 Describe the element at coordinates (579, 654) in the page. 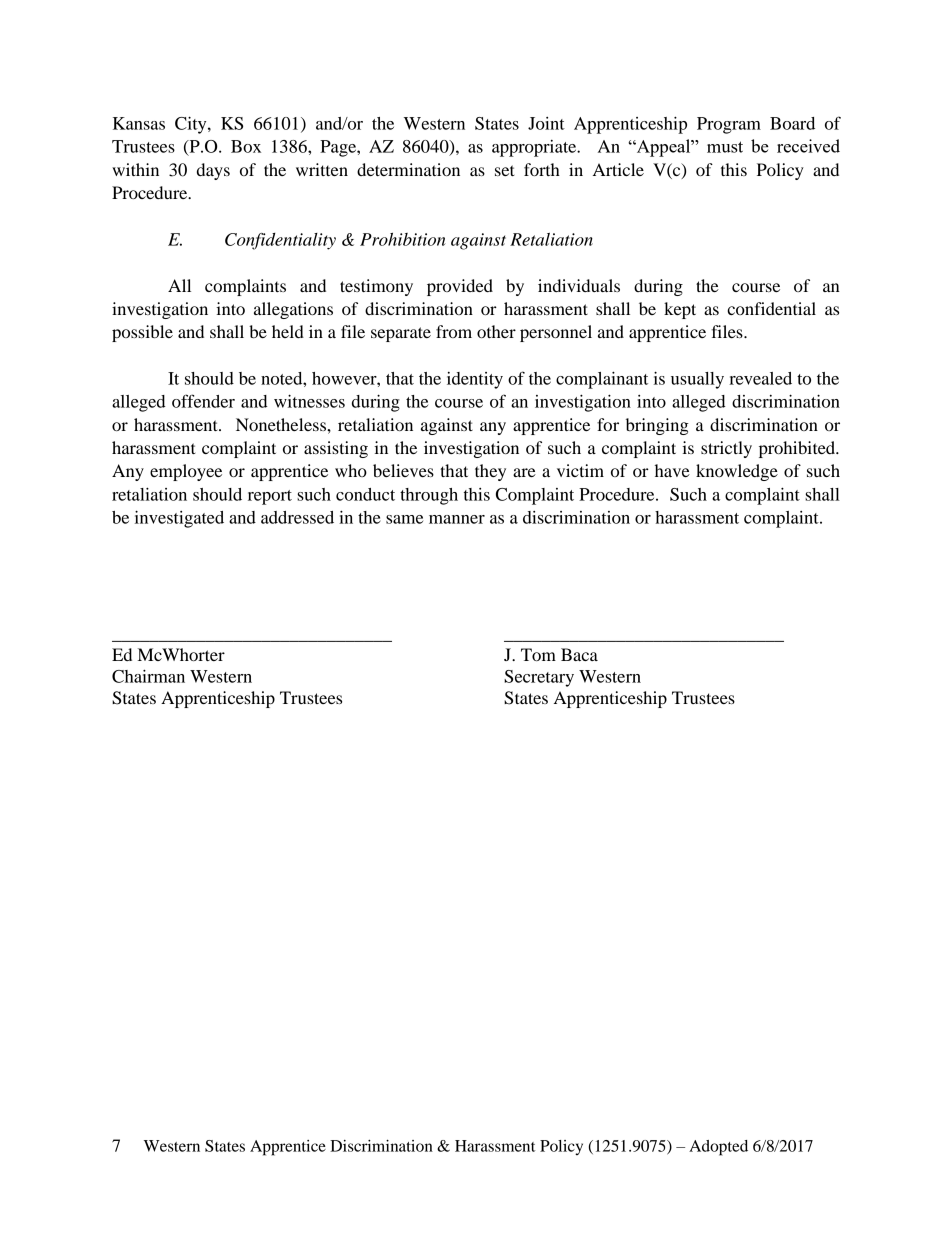

I see `Baca` at that location.
